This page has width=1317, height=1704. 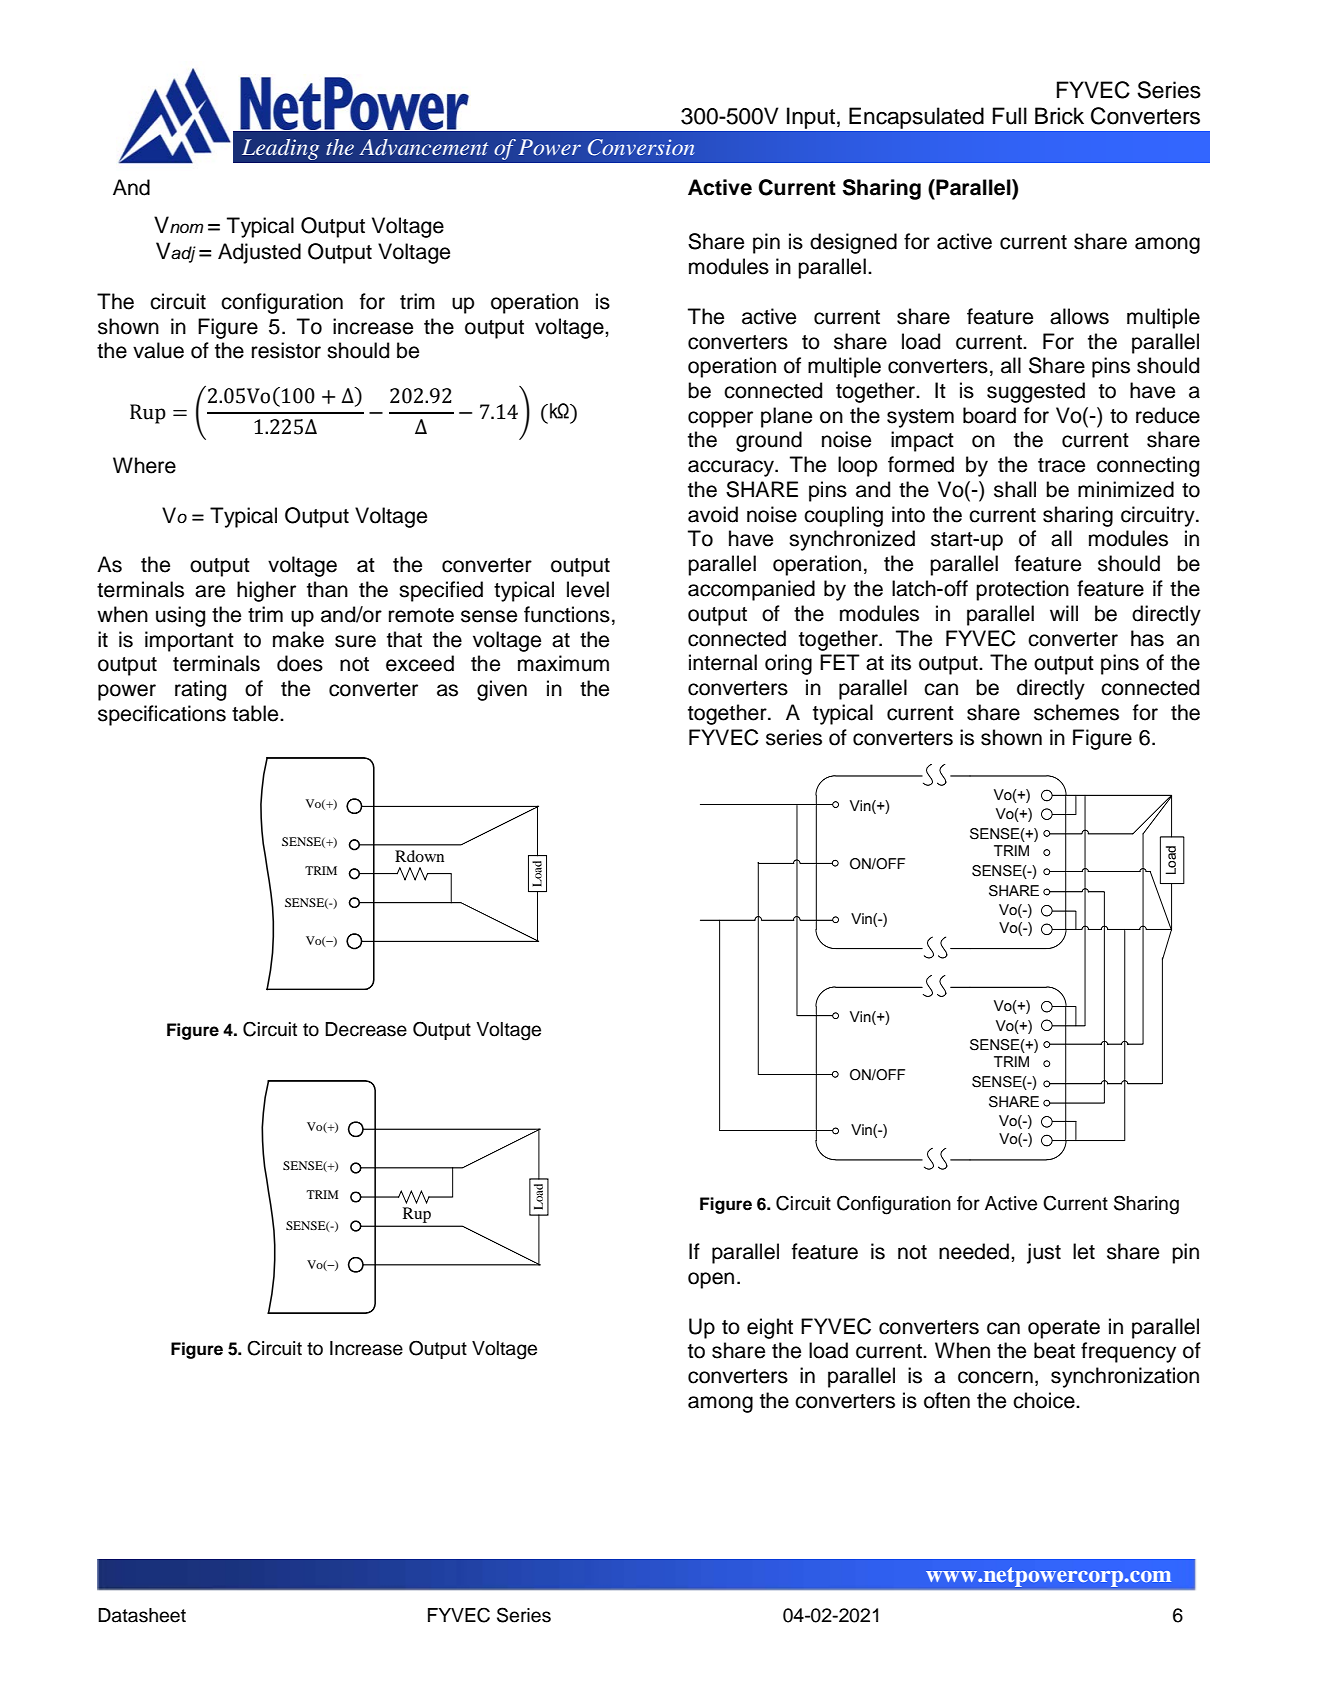 I want to click on choice, so click(x=1045, y=1400).
